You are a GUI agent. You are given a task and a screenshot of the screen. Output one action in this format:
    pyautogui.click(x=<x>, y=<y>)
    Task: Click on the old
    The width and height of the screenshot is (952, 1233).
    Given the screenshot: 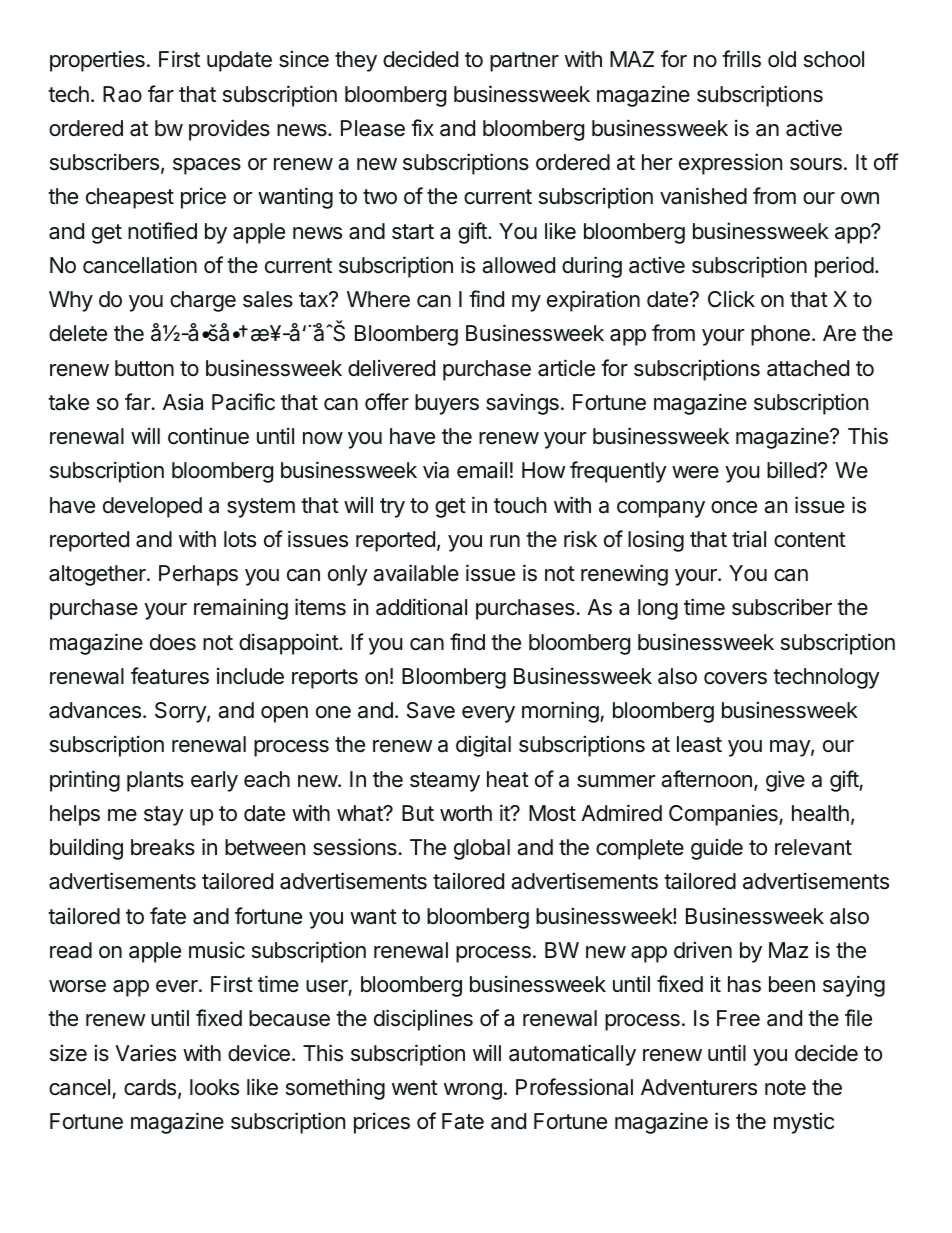 What is the action you would take?
    pyautogui.click(x=782, y=59)
